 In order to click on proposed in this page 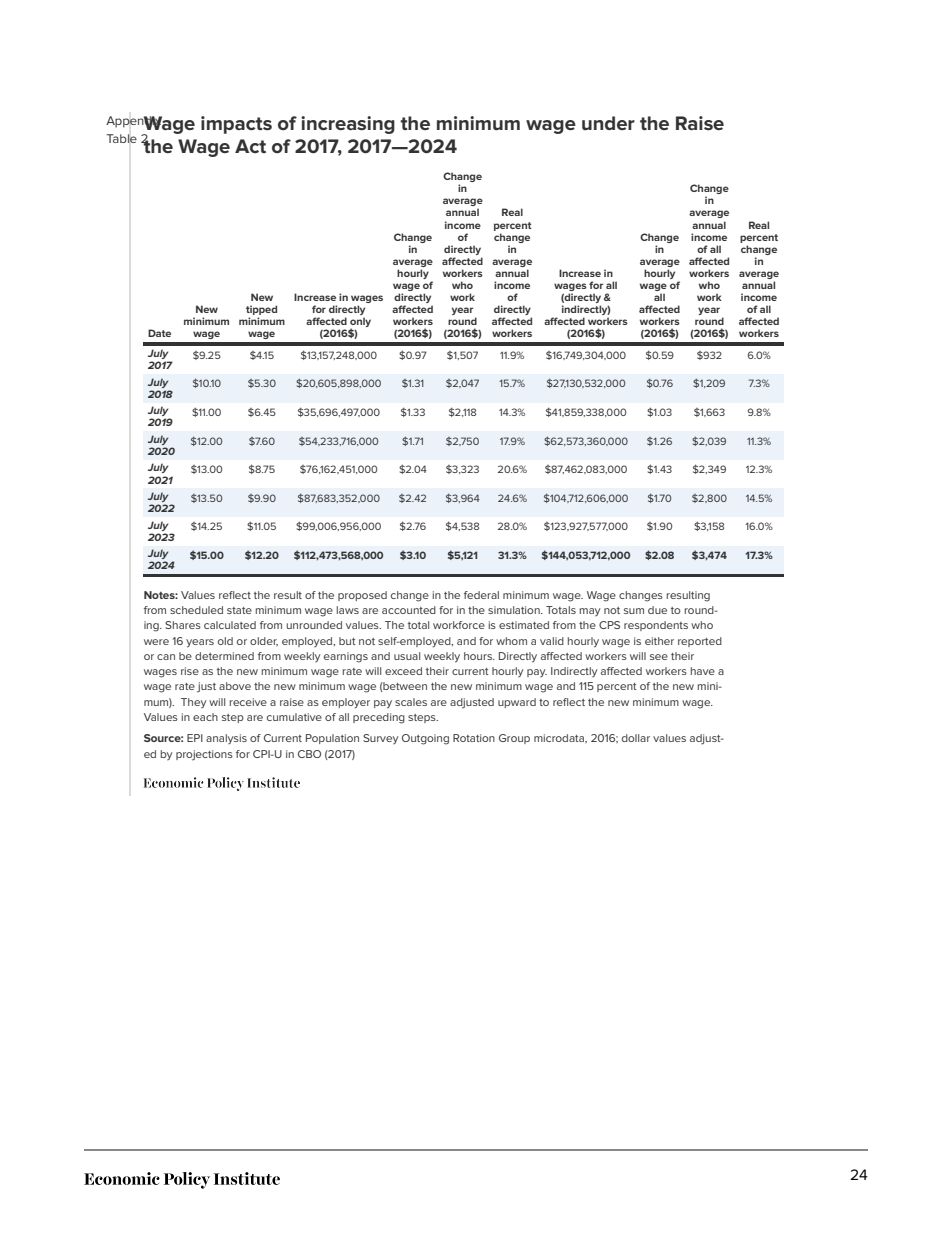, I will do `click(362, 596)`.
